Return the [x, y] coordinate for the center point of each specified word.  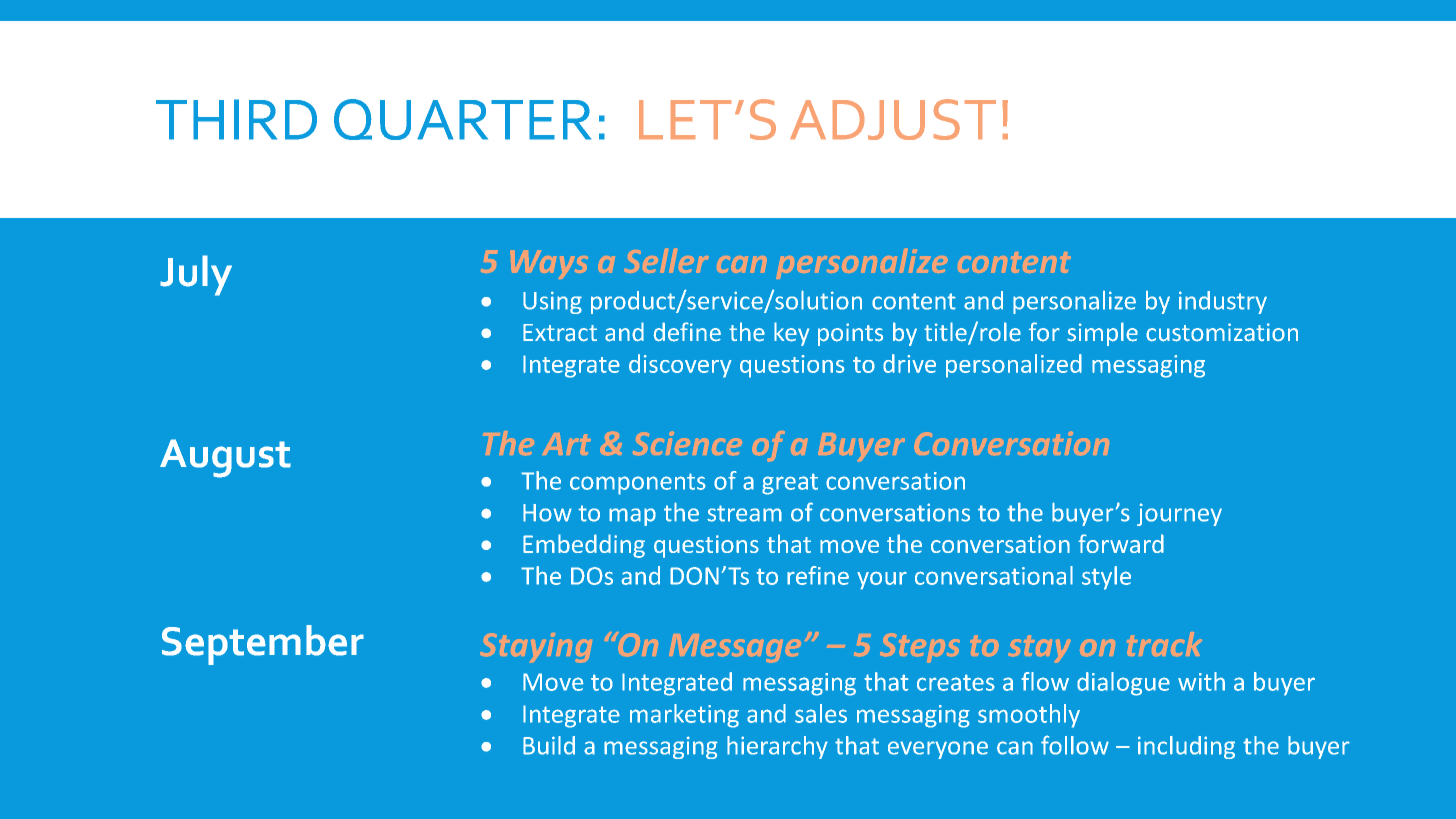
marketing [684, 716]
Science [687, 443]
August [225, 458]
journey [1179, 514]
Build [549, 745]
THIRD [236, 119]
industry [1223, 302]
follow [1075, 745]
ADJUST [893, 119]
